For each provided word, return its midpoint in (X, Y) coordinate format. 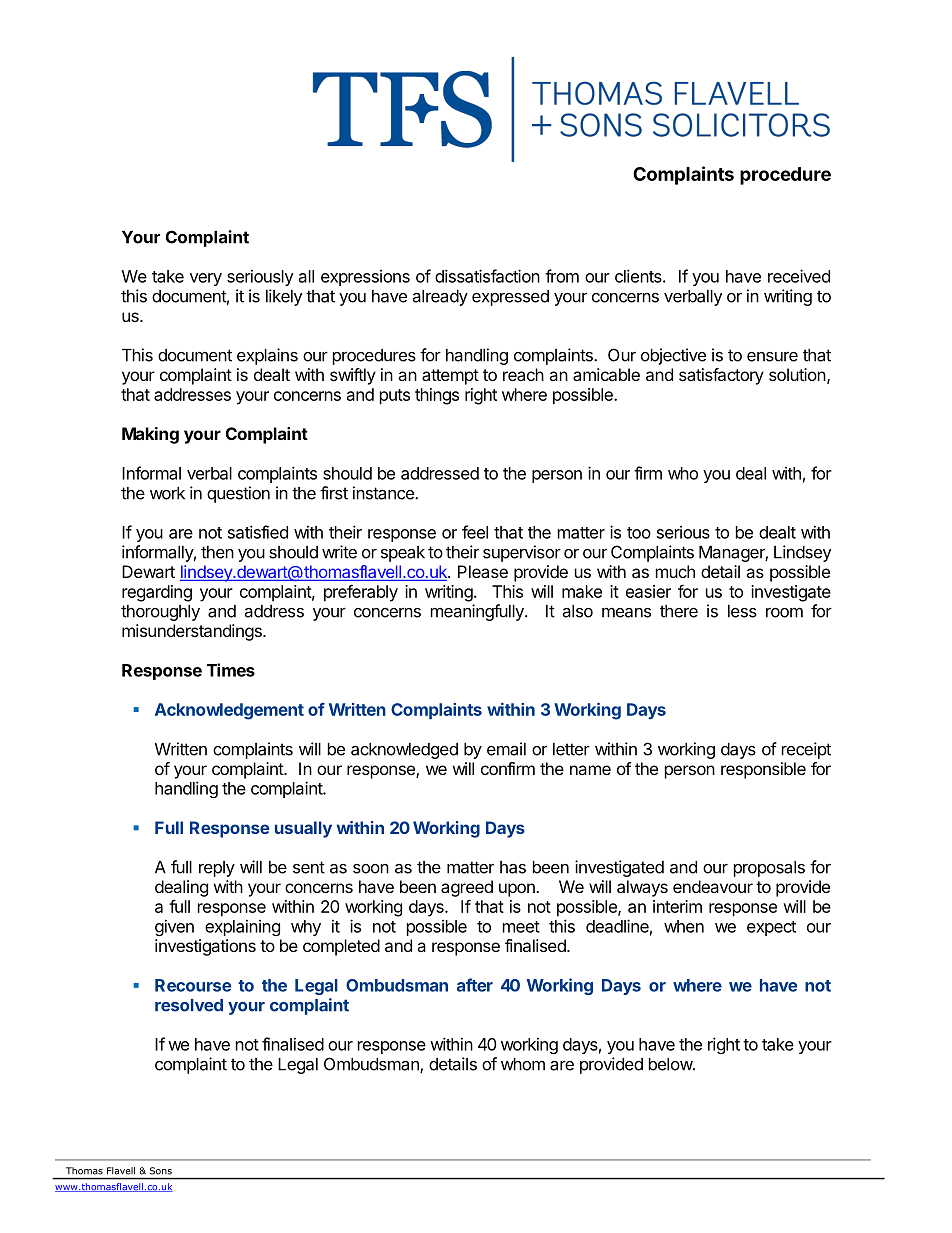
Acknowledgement (229, 711)
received (799, 276)
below (671, 1064)
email (506, 749)
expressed (510, 298)
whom (523, 1064)
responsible (763, 770)
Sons (161, 1171)
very (206, 279)
